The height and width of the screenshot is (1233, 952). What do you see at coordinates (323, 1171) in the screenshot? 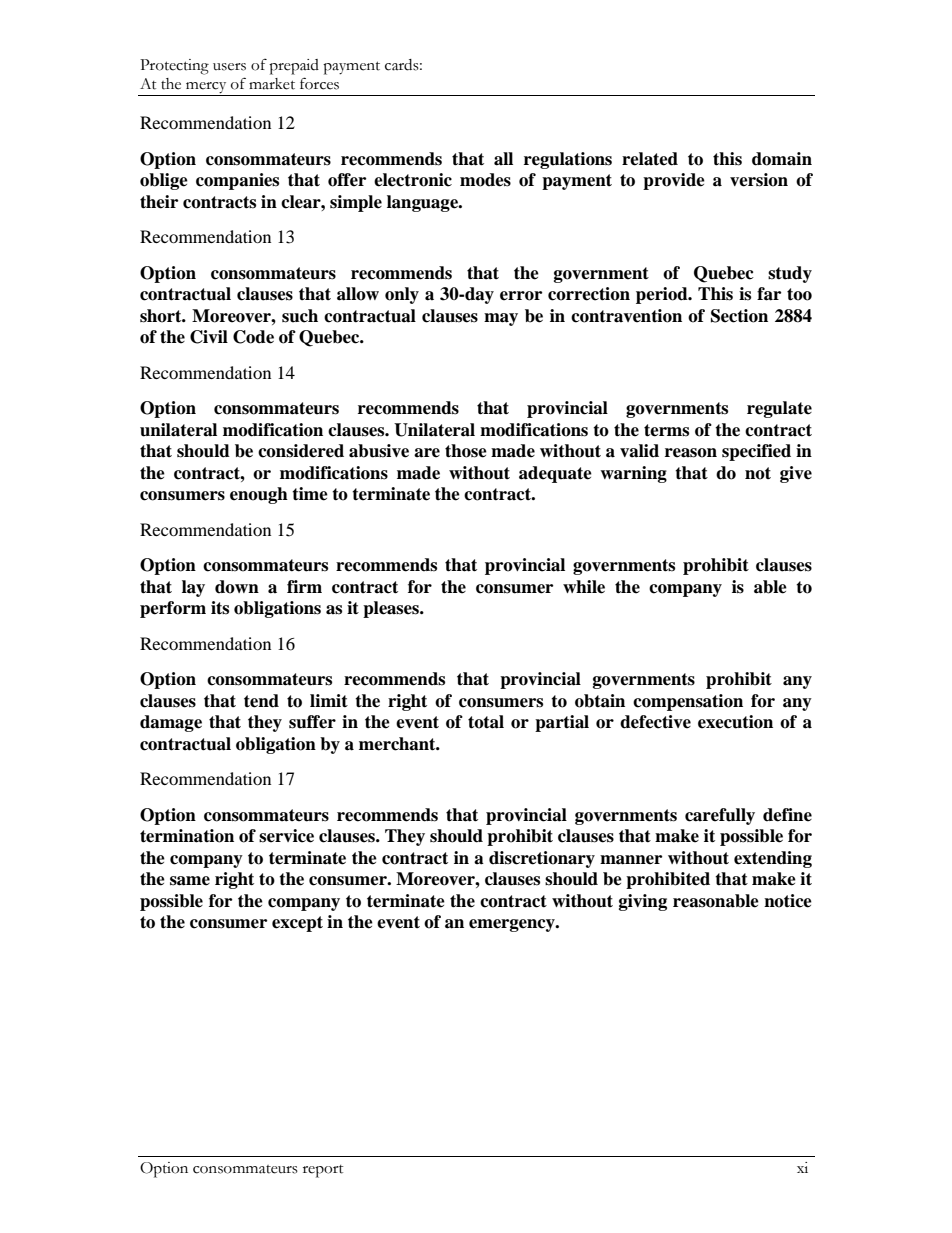
I see `report` at bounding box center [323, 1171].
